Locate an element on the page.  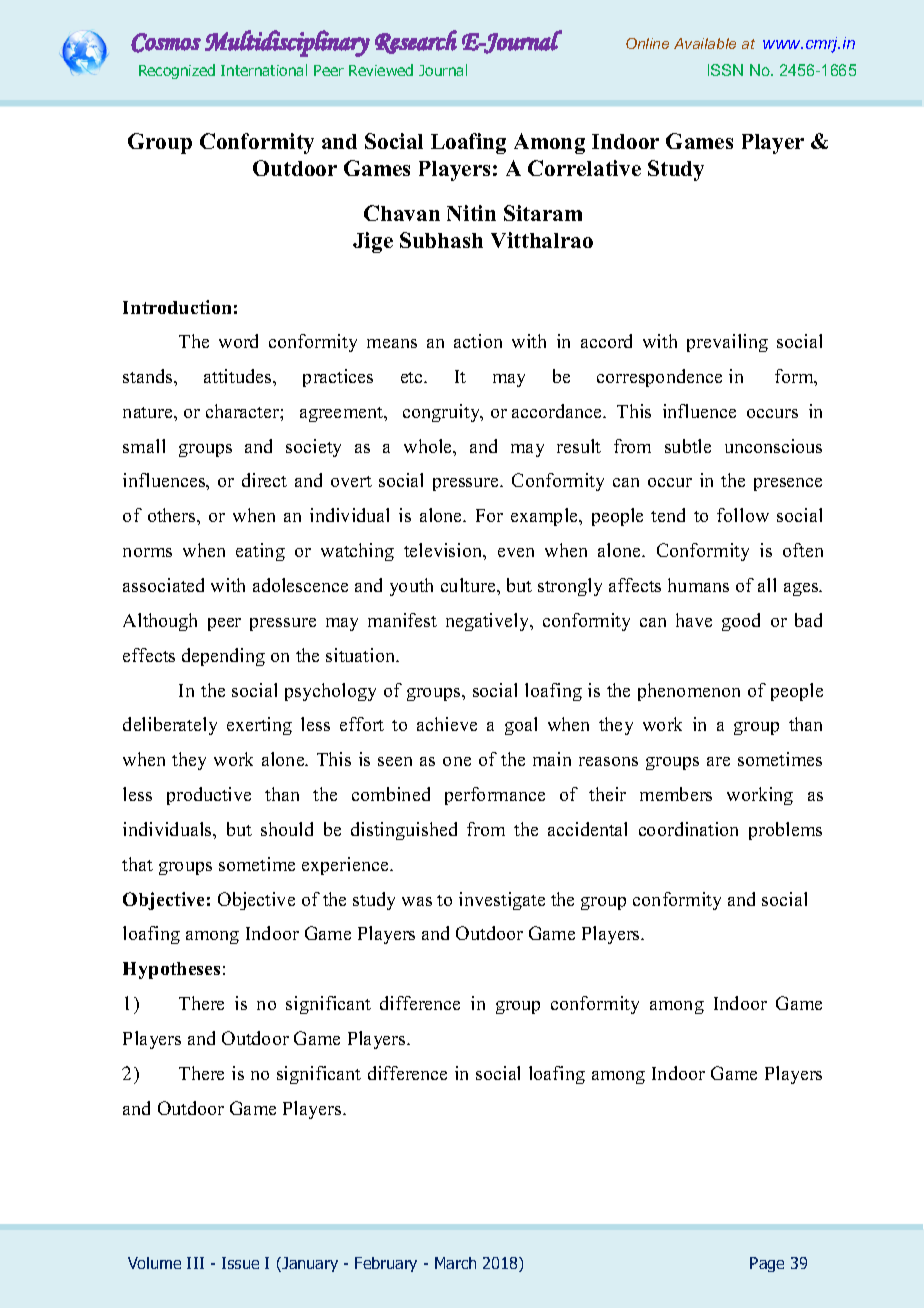
Issue is located at coordinates (240, 1263).
